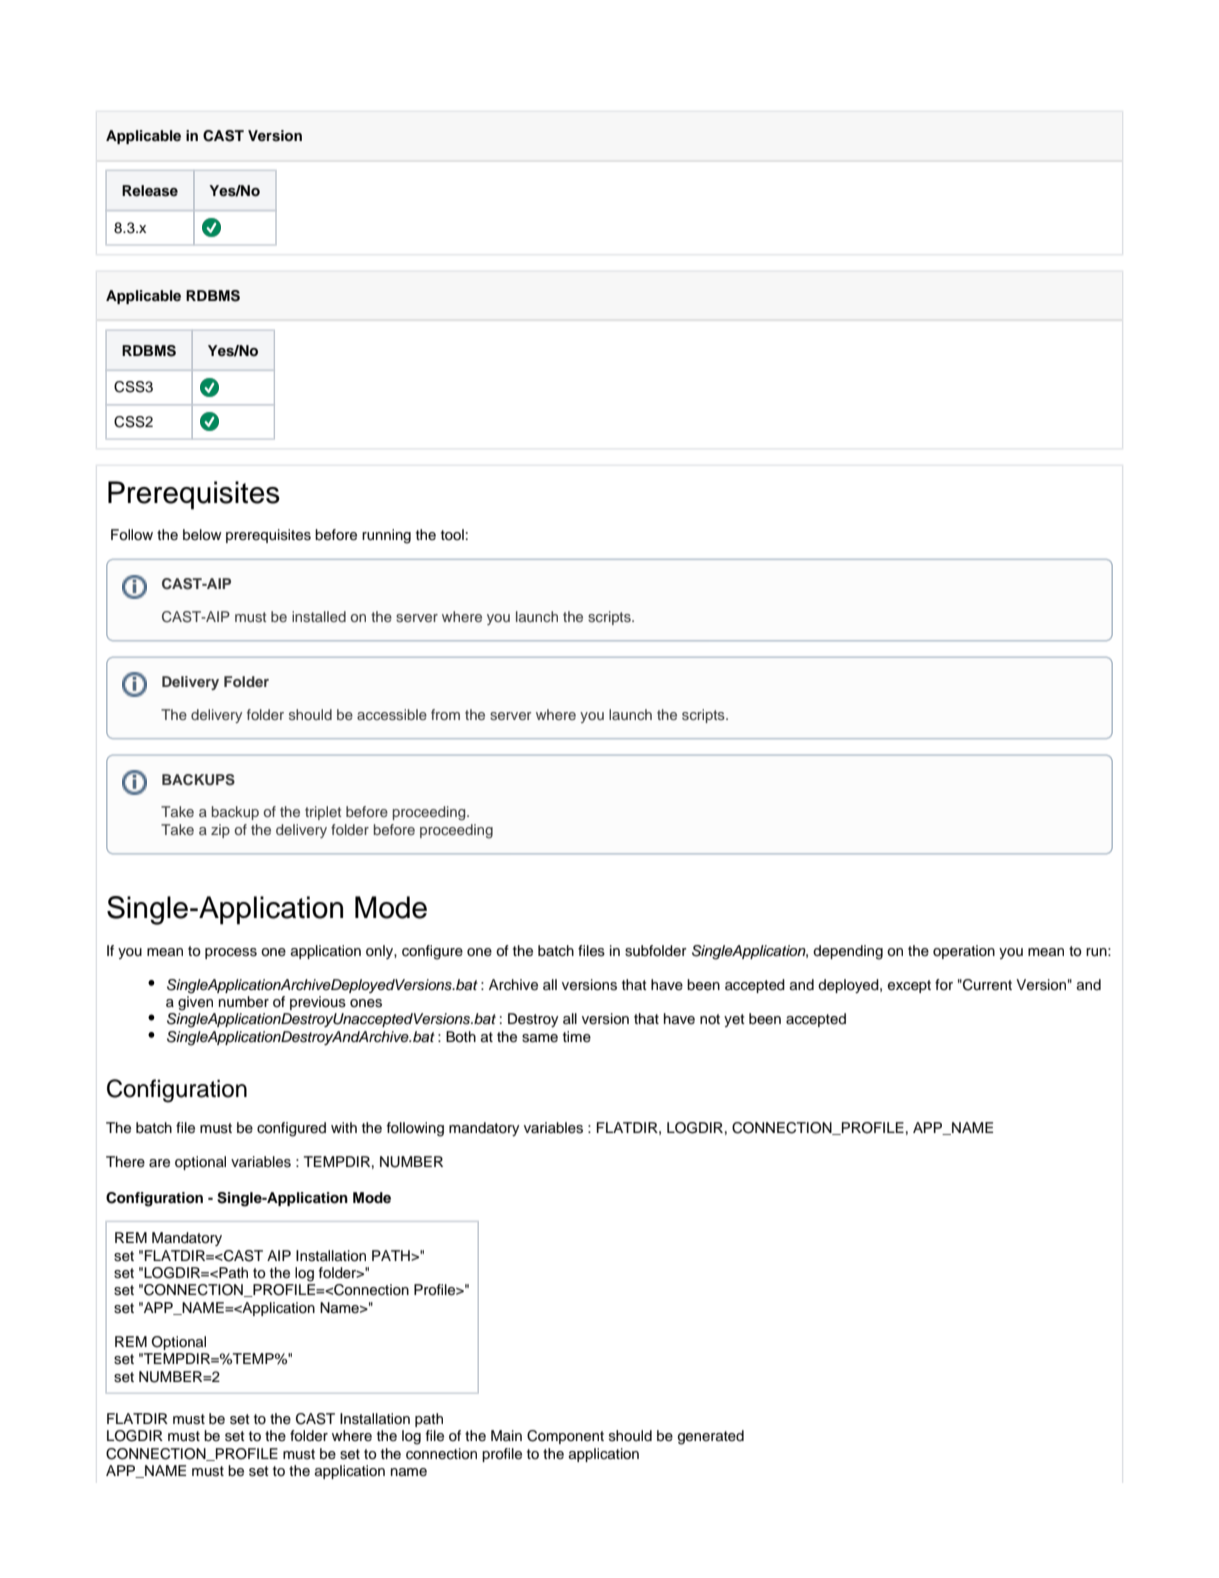 This page has height=1578, width=1219. Describe the element at coordinates (711, 1437) in the page. I see `generated` at that location.
